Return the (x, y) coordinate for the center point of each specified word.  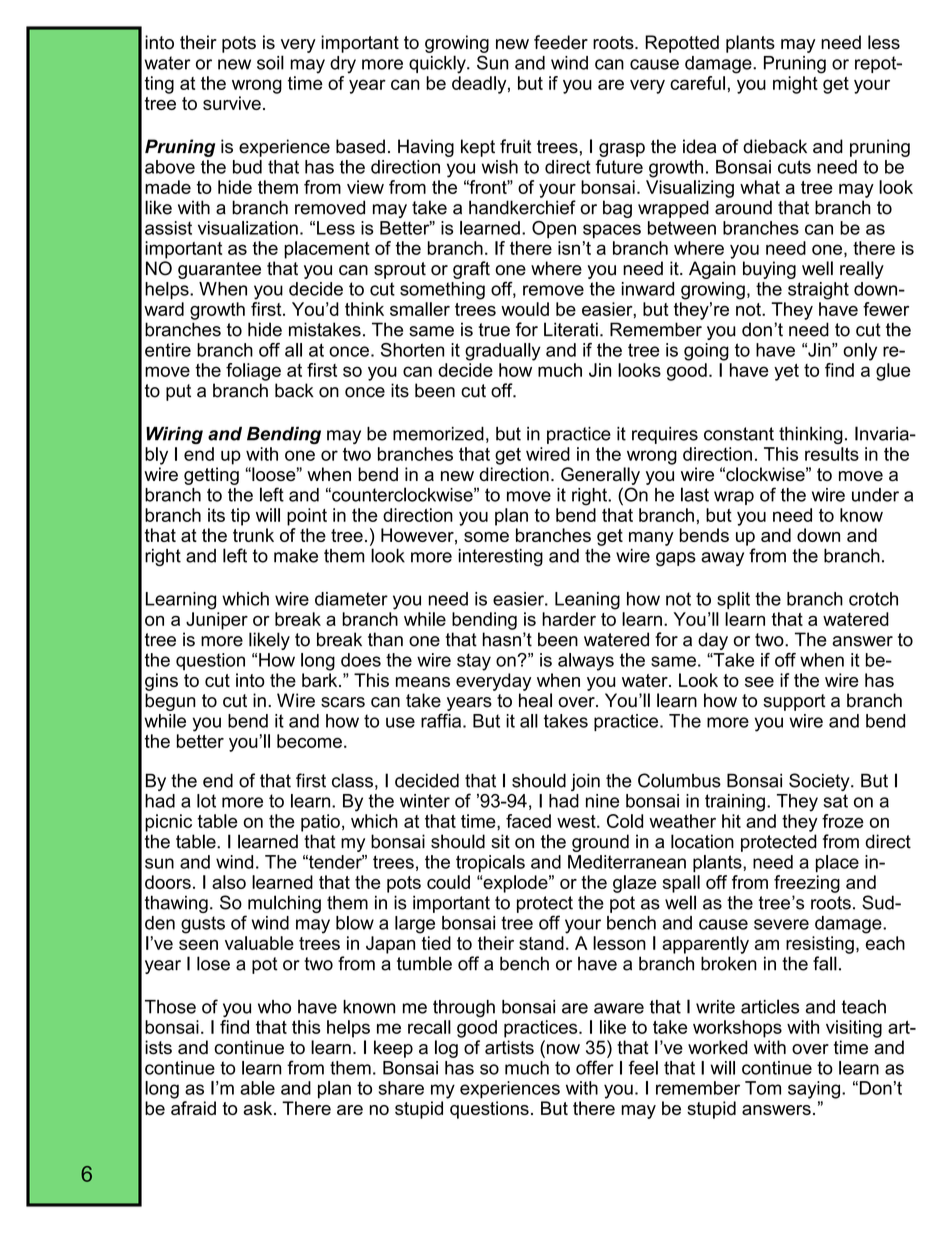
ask (259, 1108)
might (795, 85)
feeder (561, 42)
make (296, 556)
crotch (873, 599)
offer (595, 1067)
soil (270, 62)
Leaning (587, 601)
